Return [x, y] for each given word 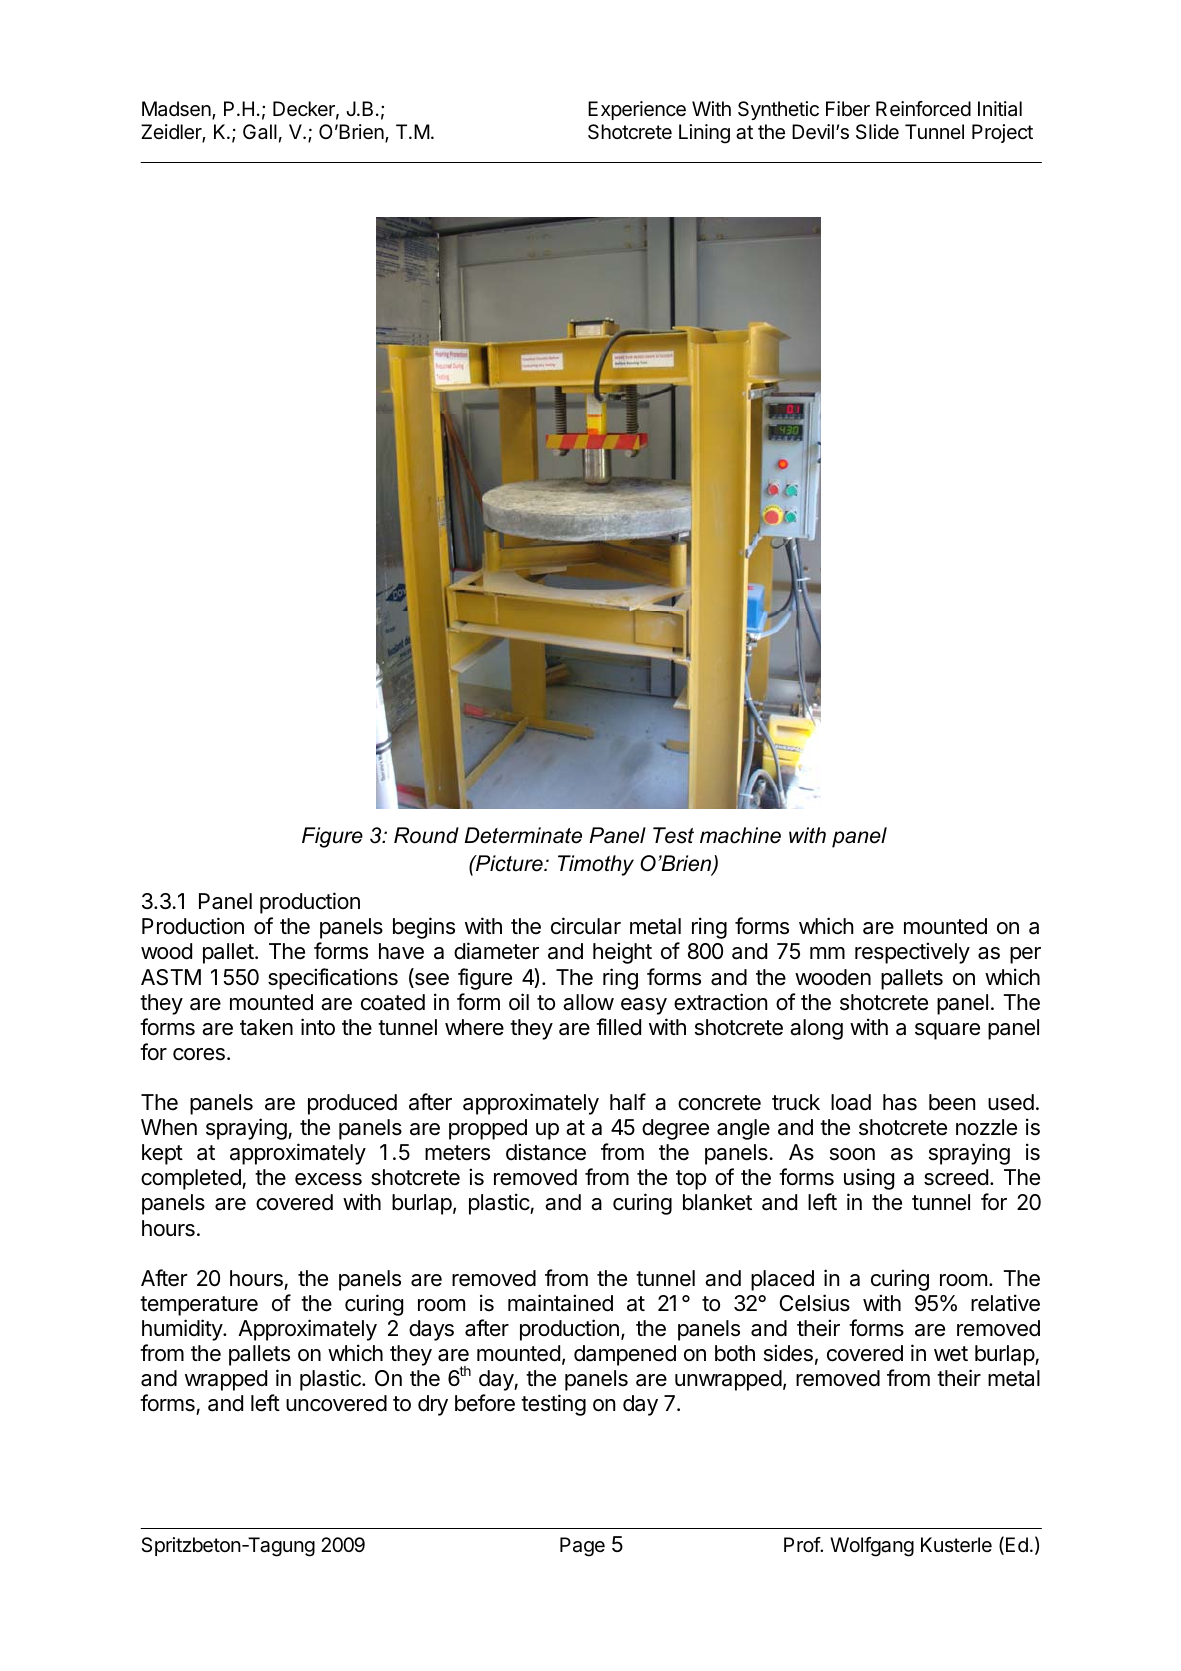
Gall [260, 132]
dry [433, 1405]
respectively [912, 953]
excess [328, 1179]
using [869, 1179]
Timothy [596, 865]
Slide [877, 132]
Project [1002, 133]
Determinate [523, 835]
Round [426, 835]
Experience [637, 110]
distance [546, 1152]
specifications [333, 979]
